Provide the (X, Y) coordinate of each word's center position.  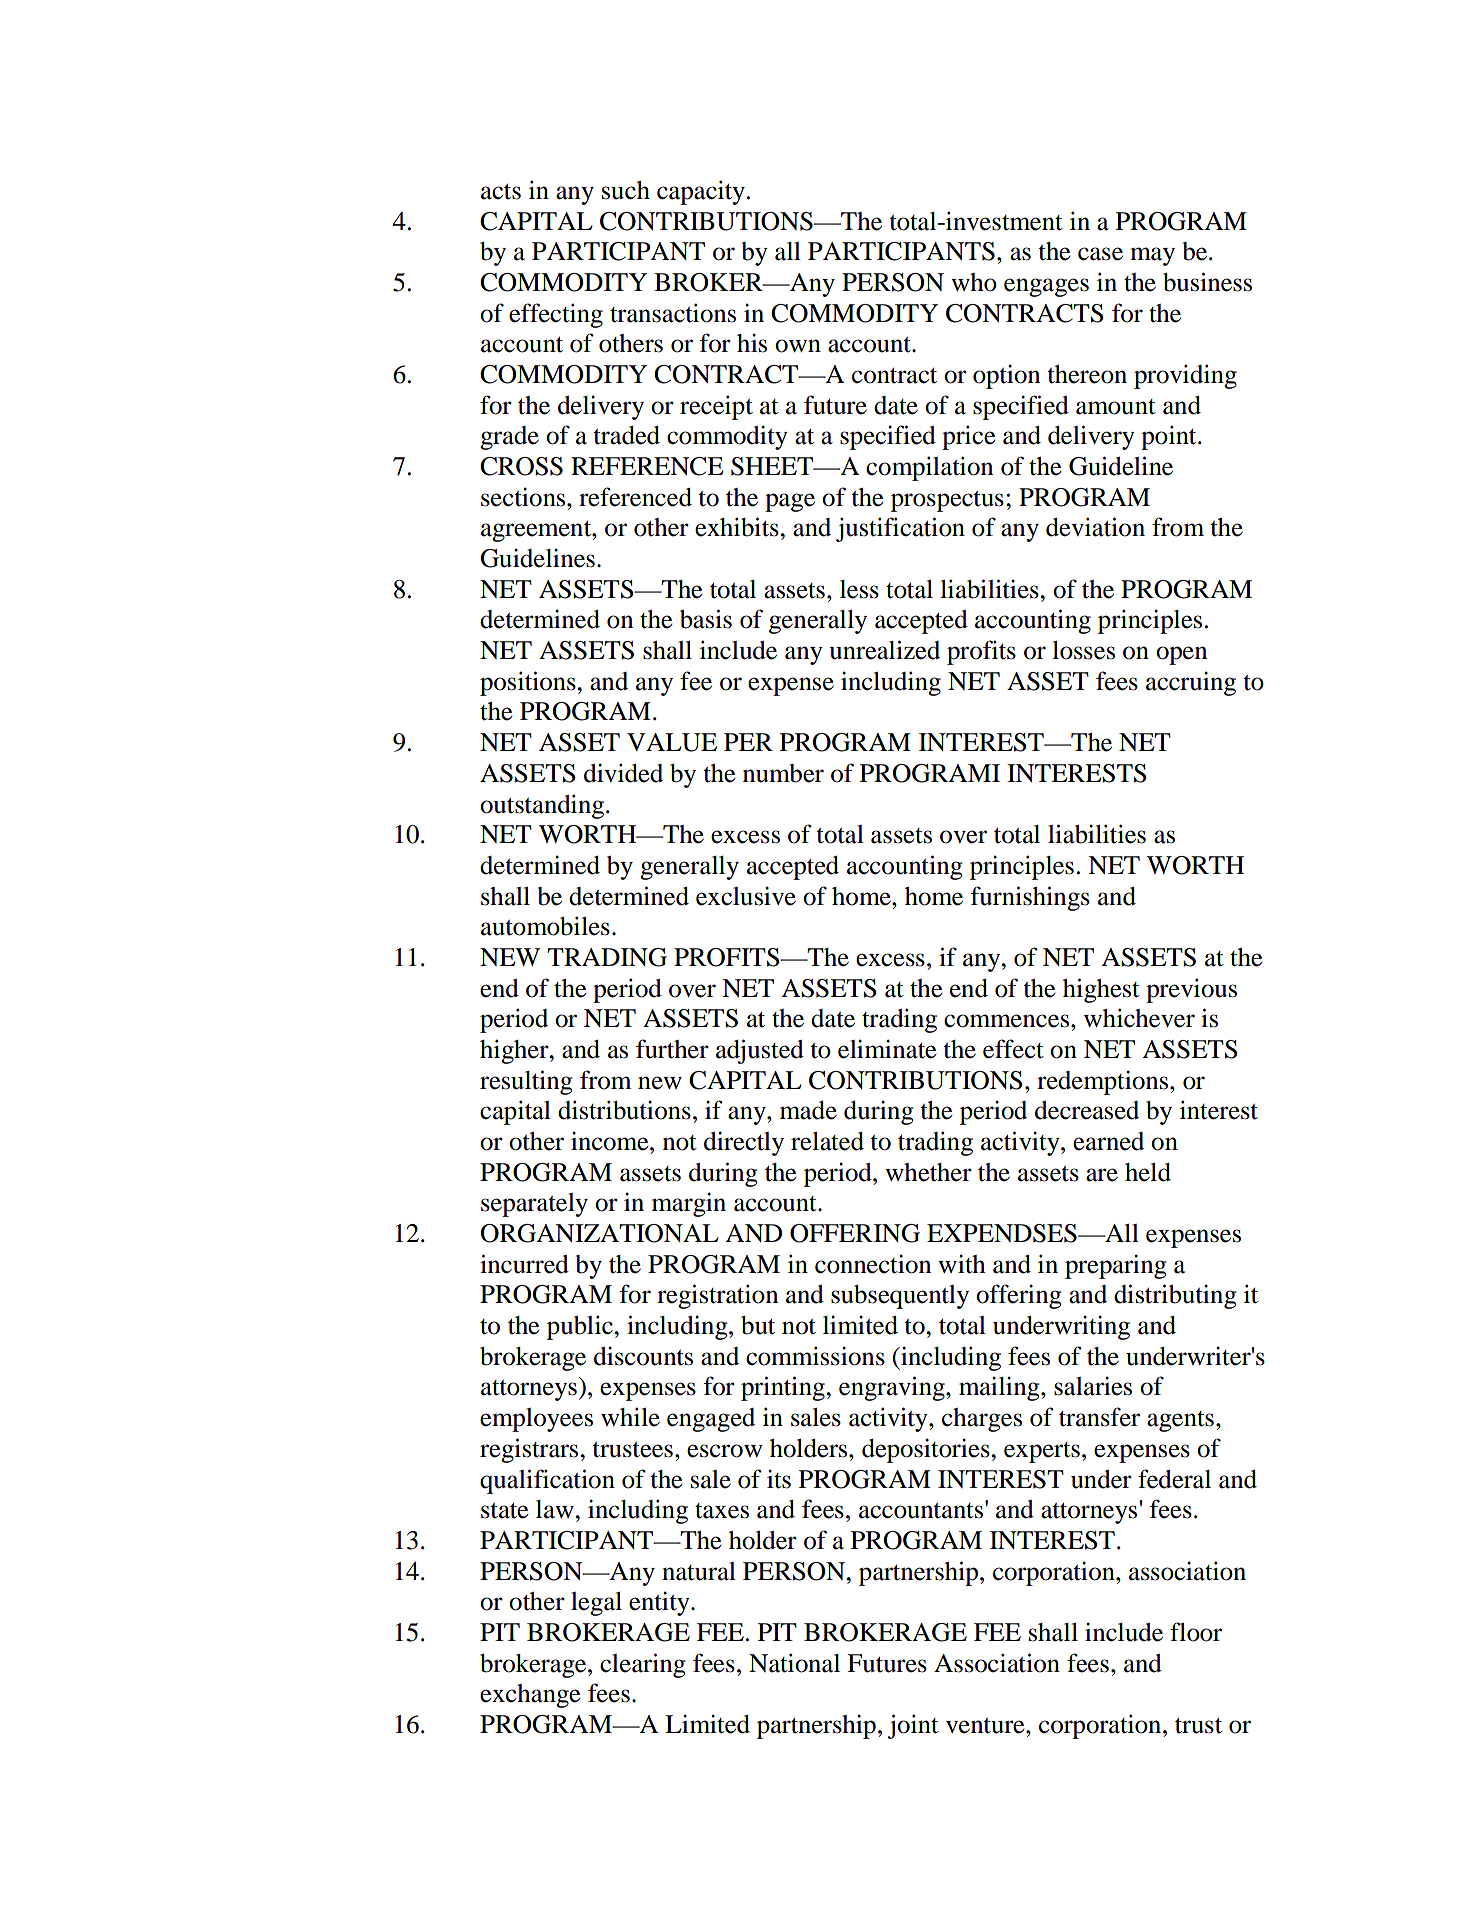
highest (1101, 990)
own (798, 346)
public (581, 1327)
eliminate (887, 1049)
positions (529, 683)
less (859, 589)
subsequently (900, 1297)
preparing (1116, 1266)
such (626, 190)
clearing (643, 1665)
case (1100, 254)
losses (1083, 650)
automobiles (545, 926)
